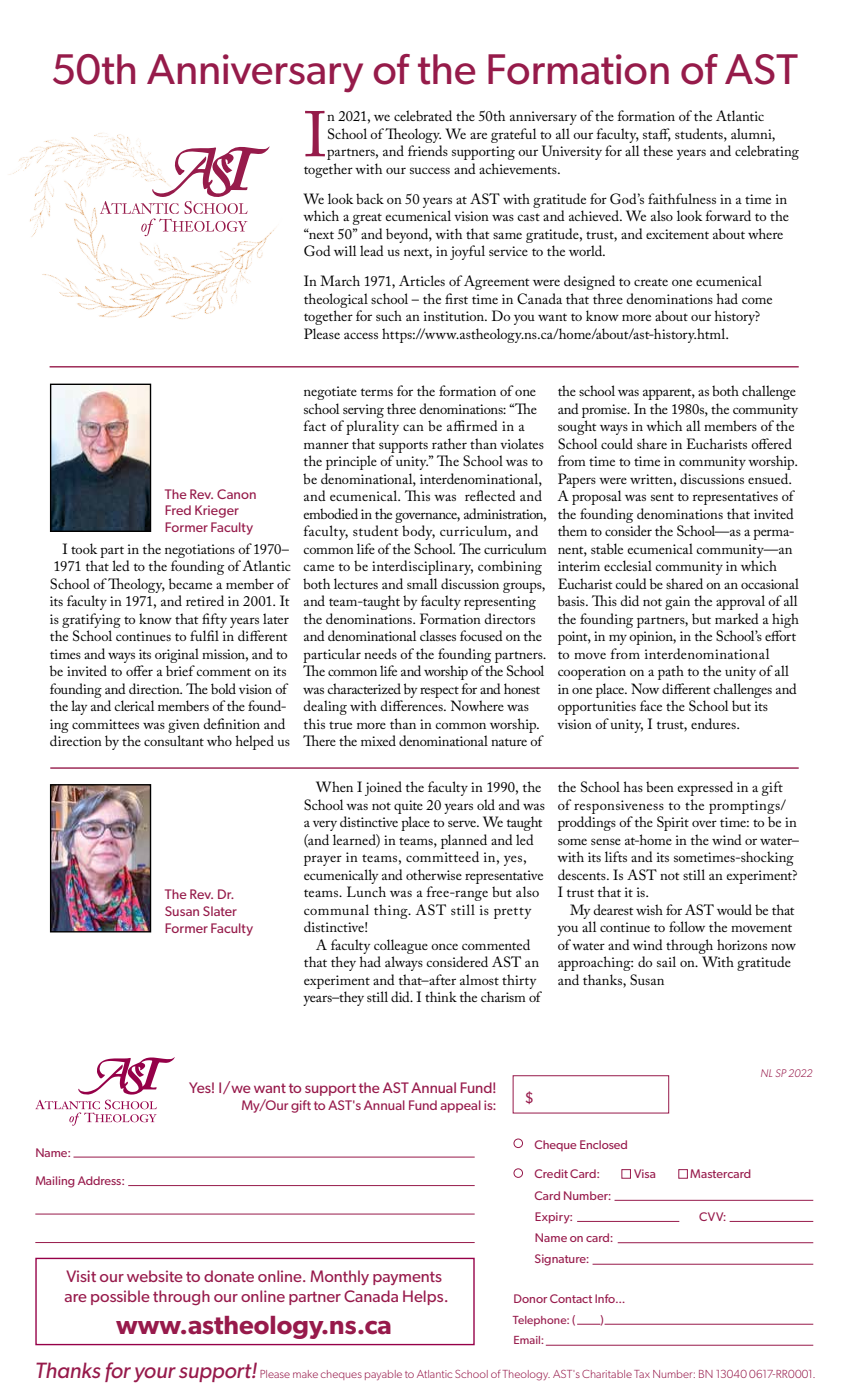 This document has width=849, height=1400. I want to click on endures, so click(714, 723).
